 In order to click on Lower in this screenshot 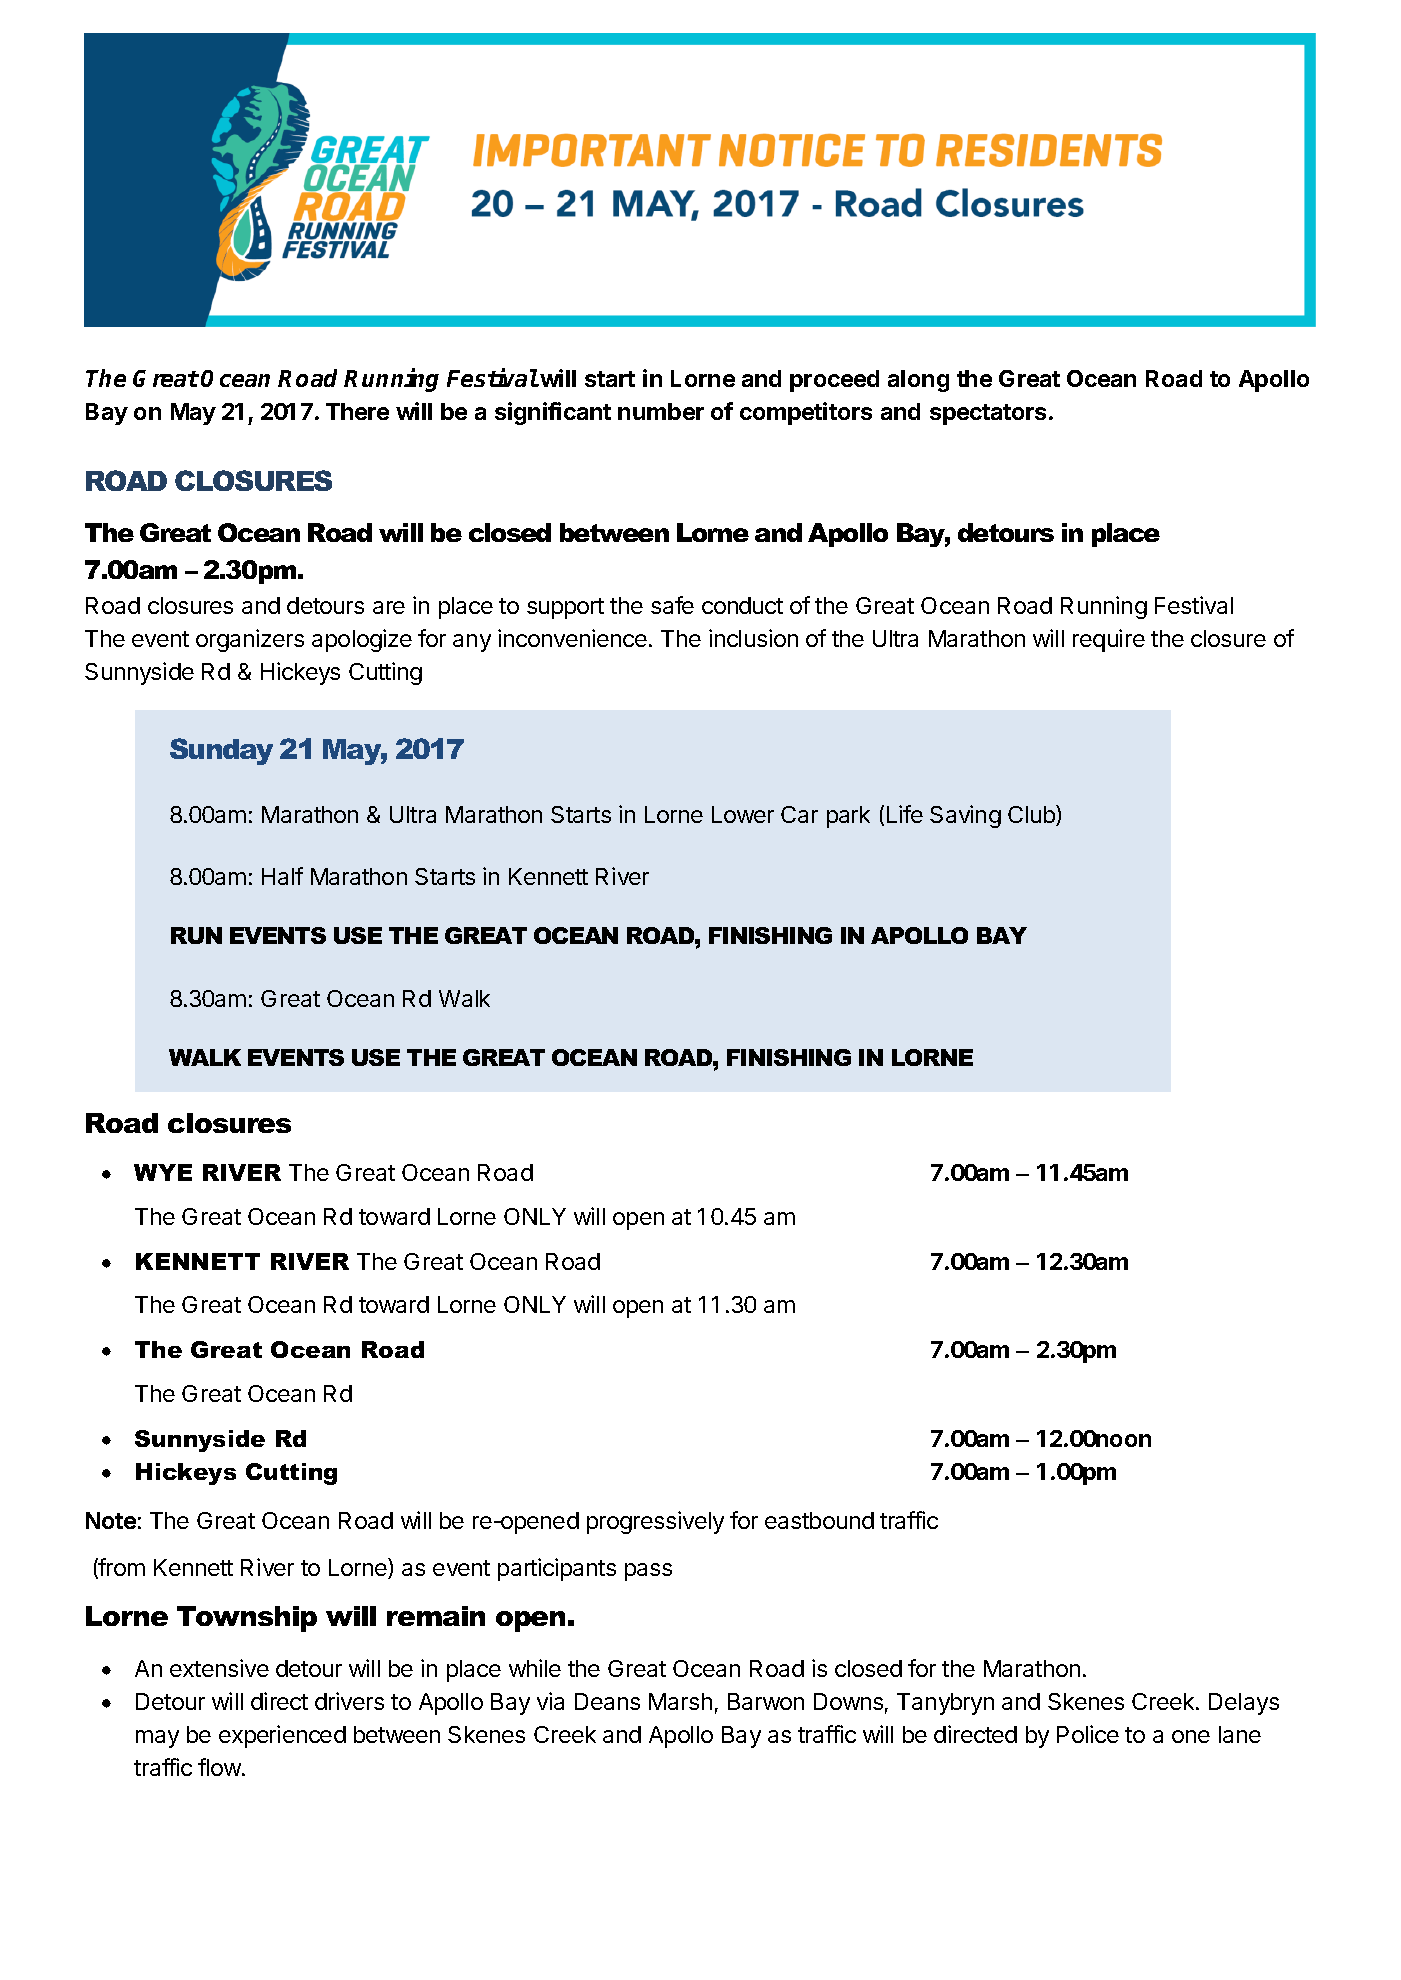, I will do `click(743, 814)`.
